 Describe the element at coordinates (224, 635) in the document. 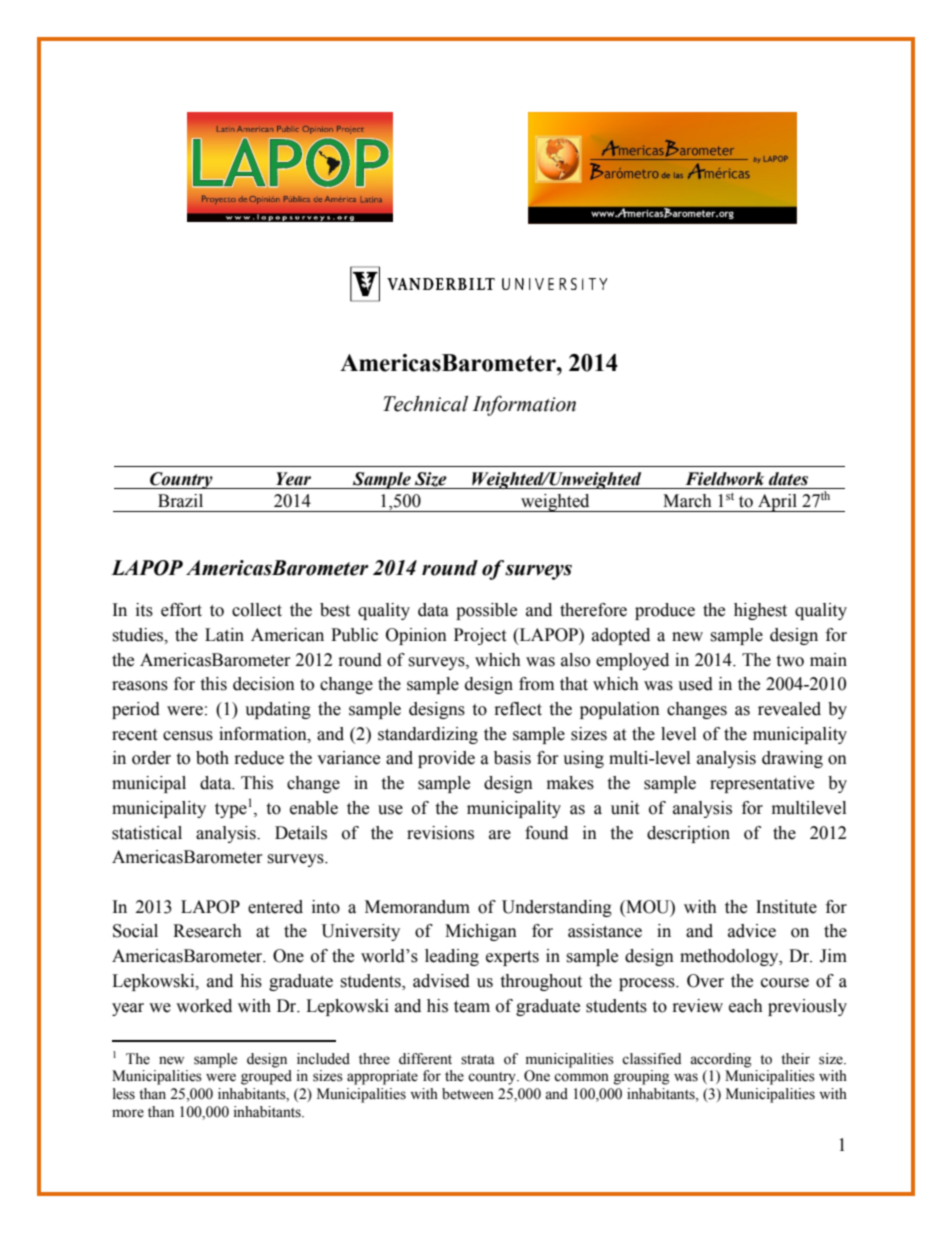

I see `Latin` at that location.
